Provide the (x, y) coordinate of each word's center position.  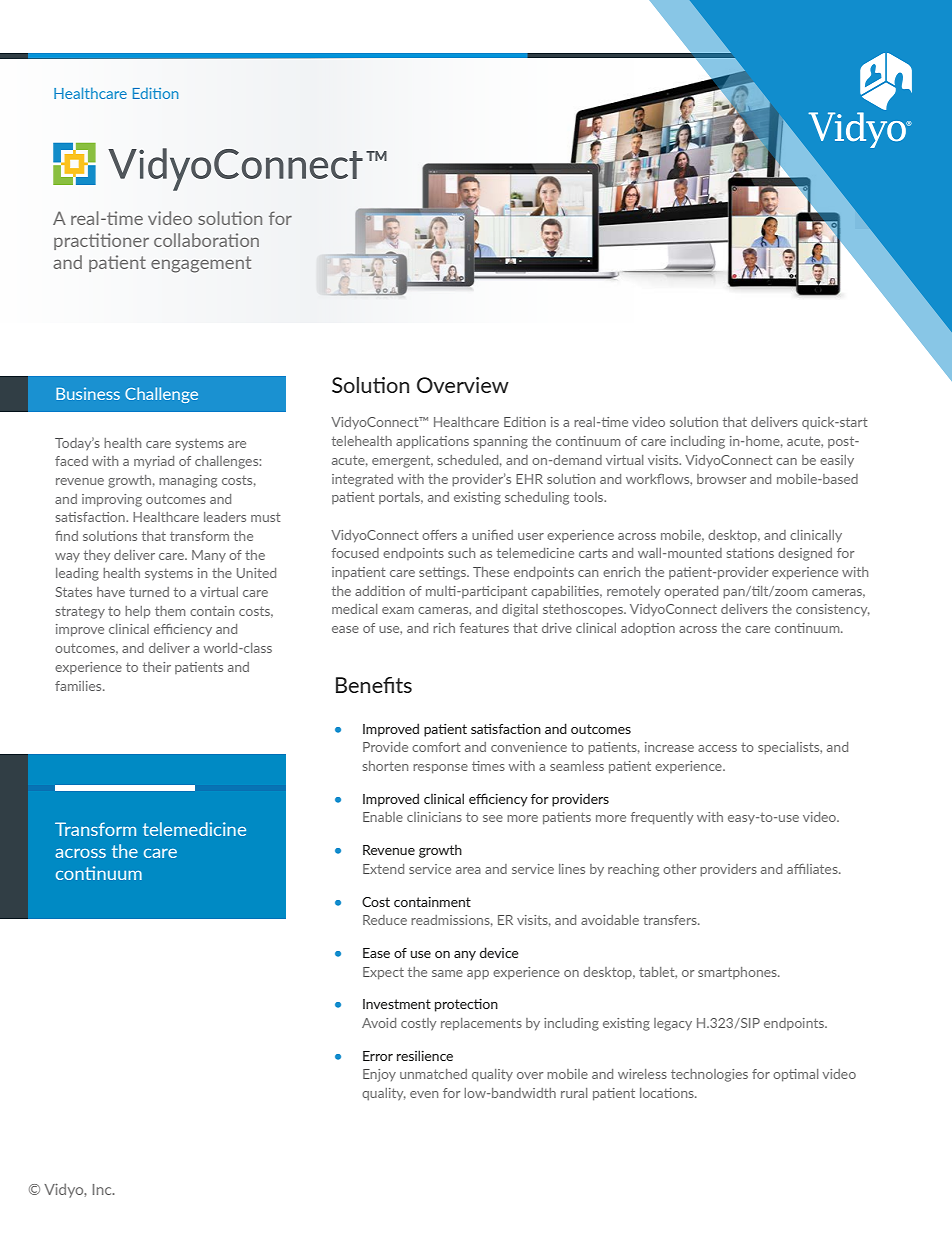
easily (837, 461)
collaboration (206, 240)
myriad (154, 462)
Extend (383, 869)
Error (378, 1056)
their (157, 667)
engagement (201, 264)
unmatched (433, 1074)
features (484, 628)
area (468, 870)
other (679, 869)
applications (432, 442)
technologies (709, 1075)
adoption (648, 629)
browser (721, 479)
